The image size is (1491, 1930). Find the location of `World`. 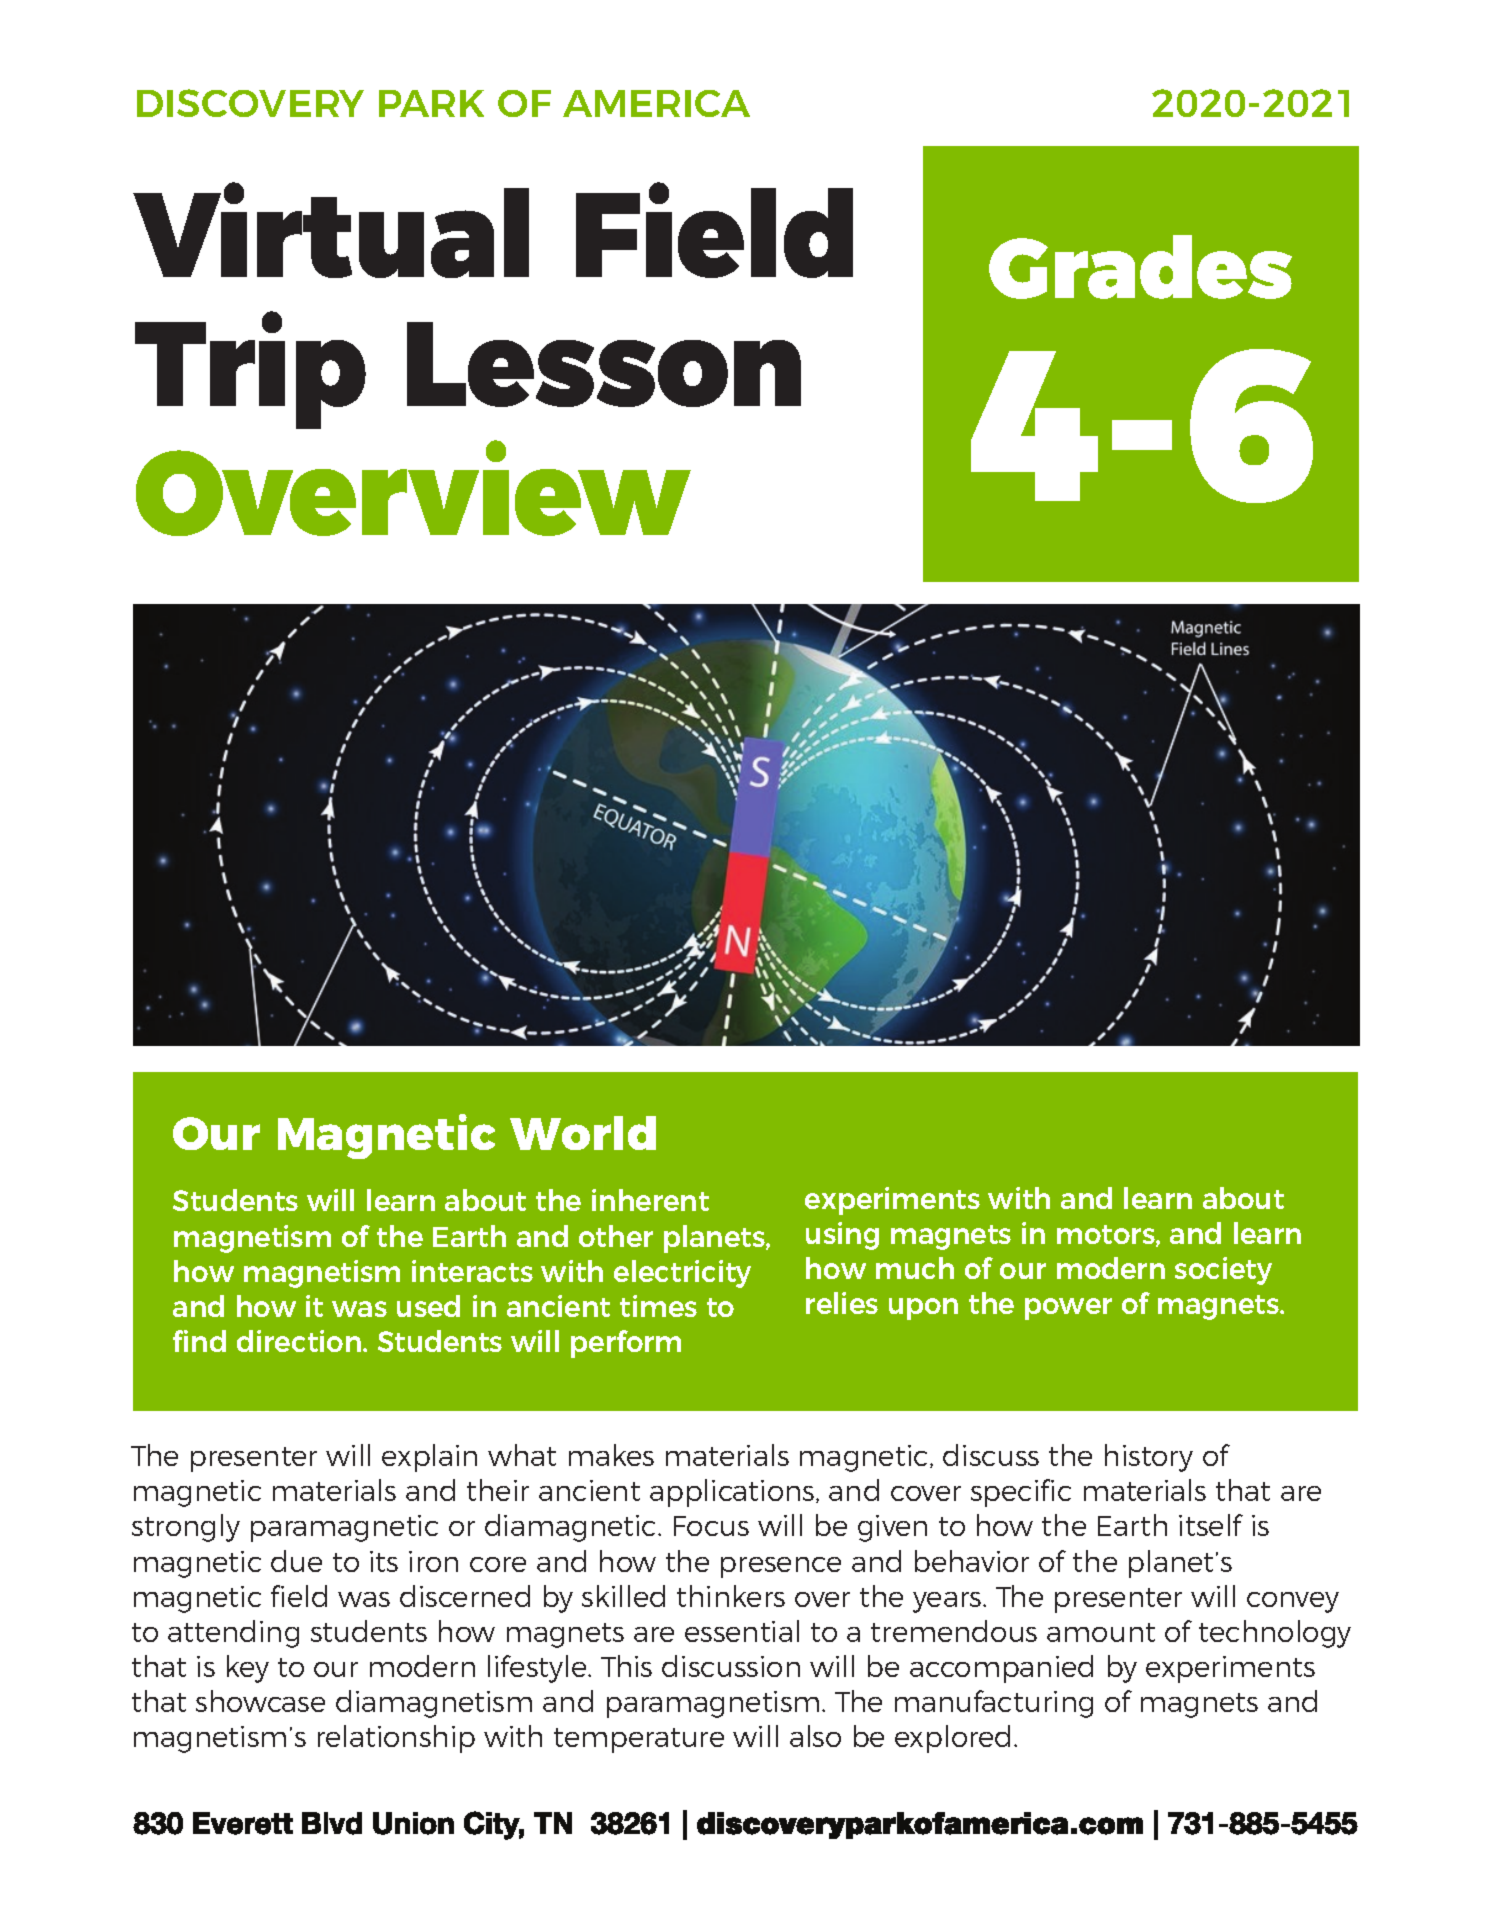

World is located at coordinates (583, 1133).
